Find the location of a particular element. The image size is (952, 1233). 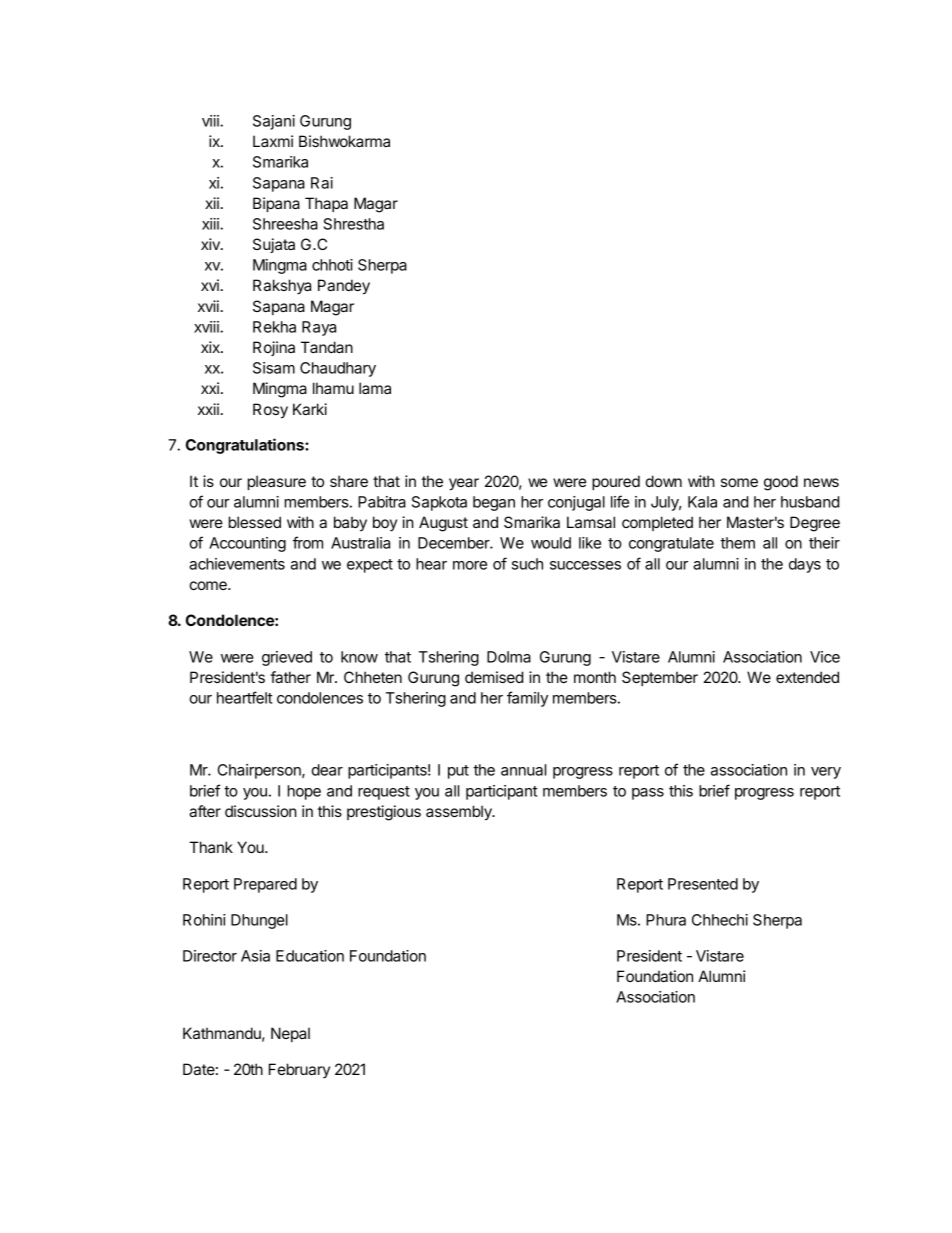

achievements is located at coordinates (237, 564).
